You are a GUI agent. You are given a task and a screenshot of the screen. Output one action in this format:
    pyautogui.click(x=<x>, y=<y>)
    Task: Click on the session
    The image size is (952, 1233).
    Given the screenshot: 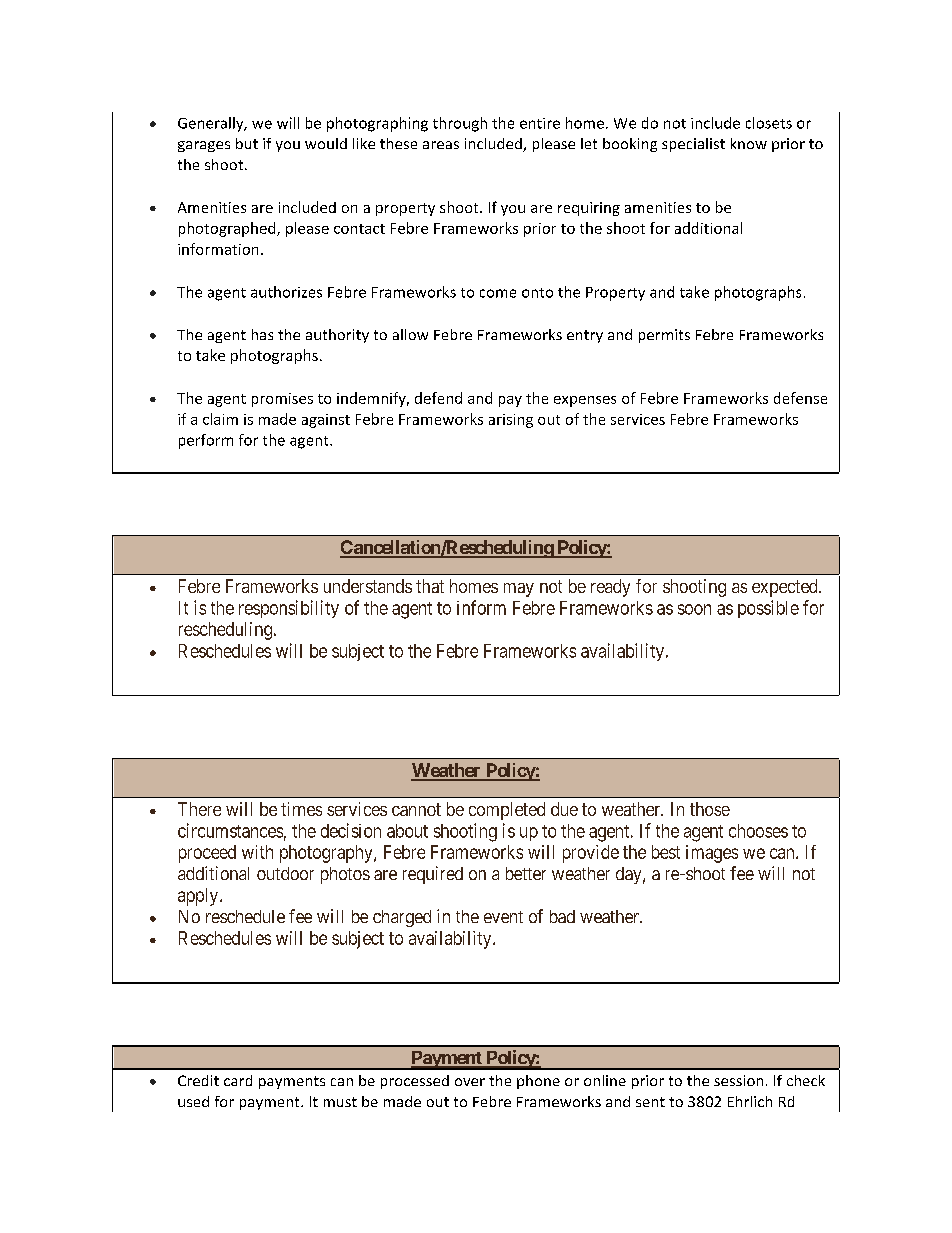 What is the action you would take?
    pyautogui.click(x=738, y=1080)
